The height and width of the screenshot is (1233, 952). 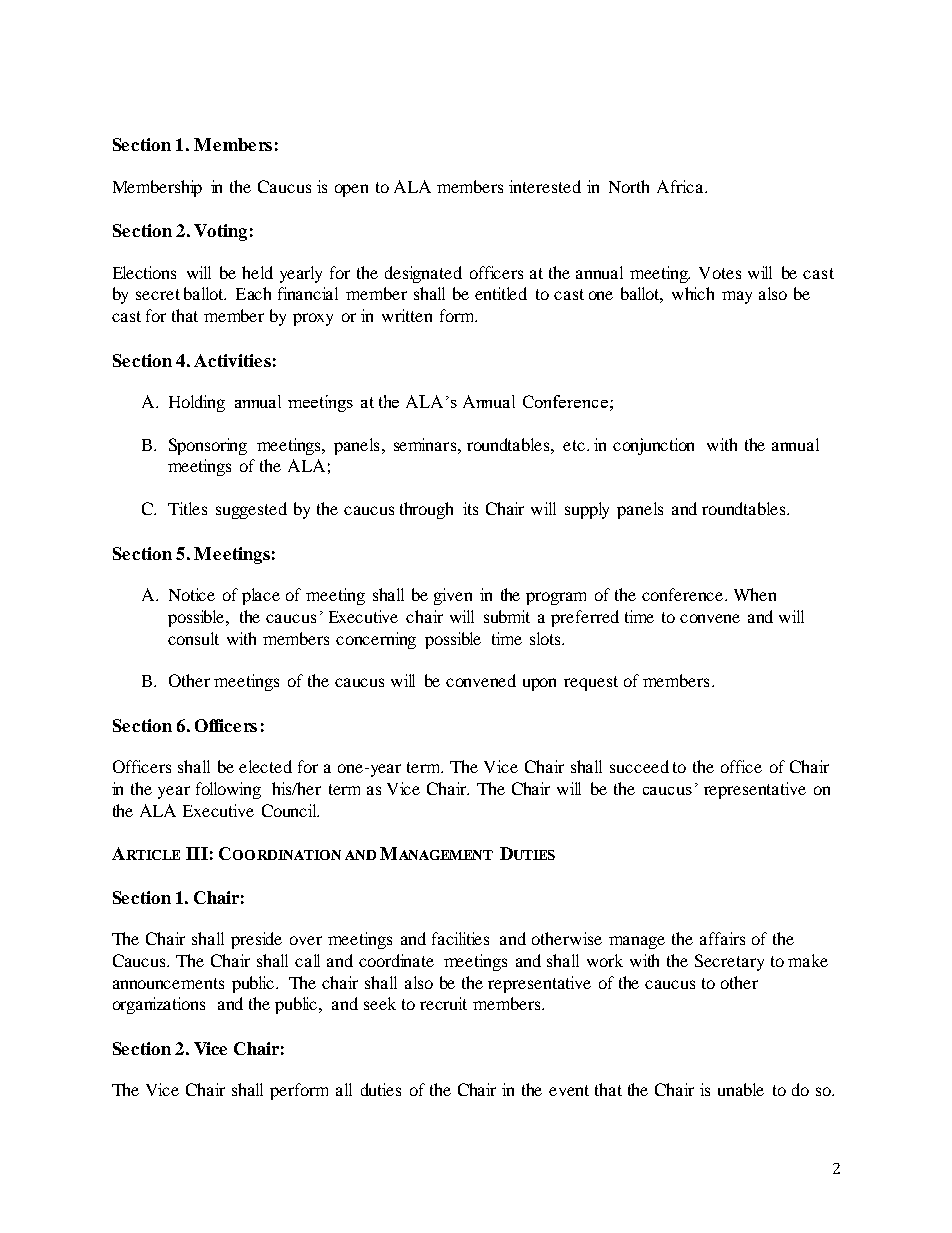 I want to click on interested, so click(x=545, y=186).
